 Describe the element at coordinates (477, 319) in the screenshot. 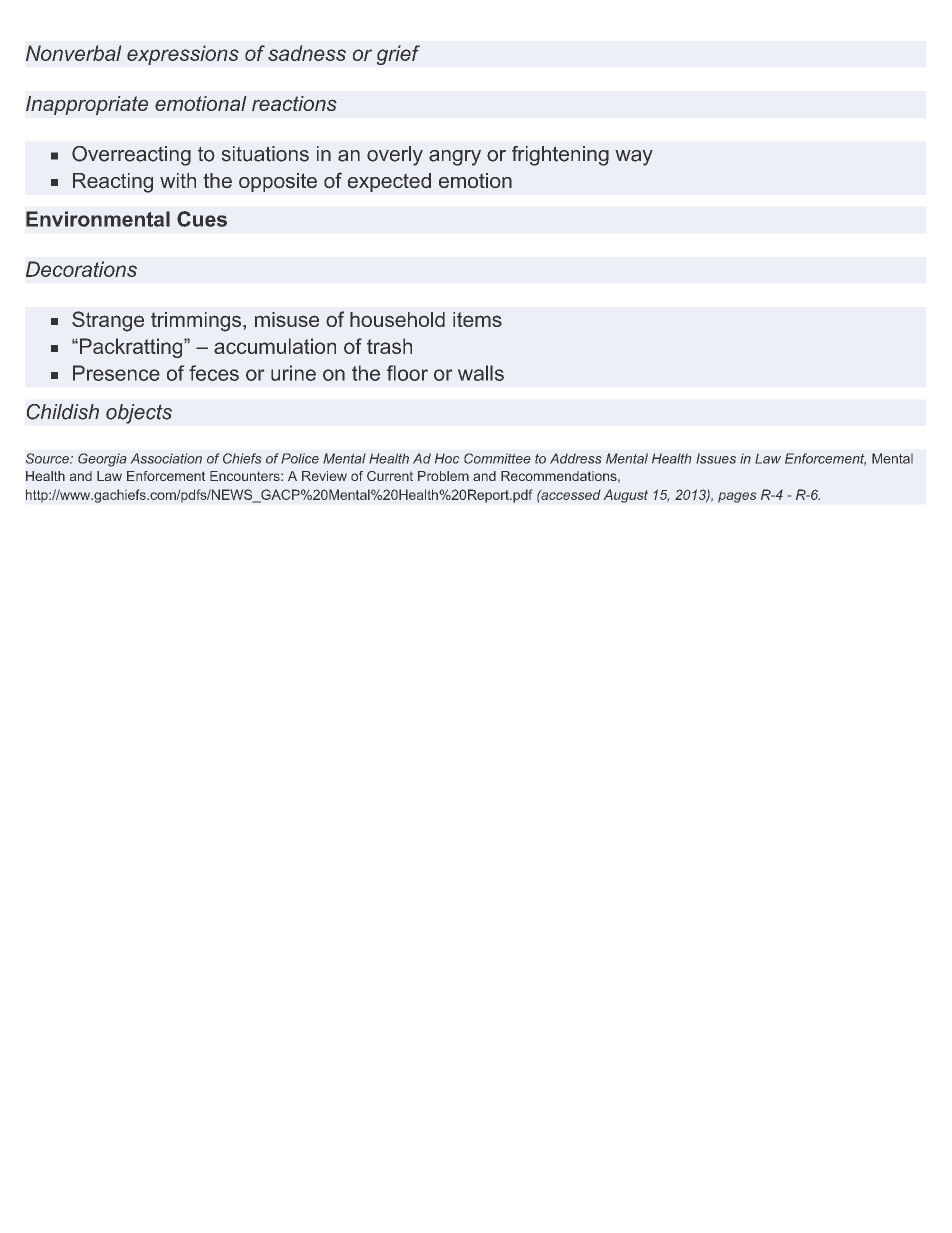

I see `items` at that location.
